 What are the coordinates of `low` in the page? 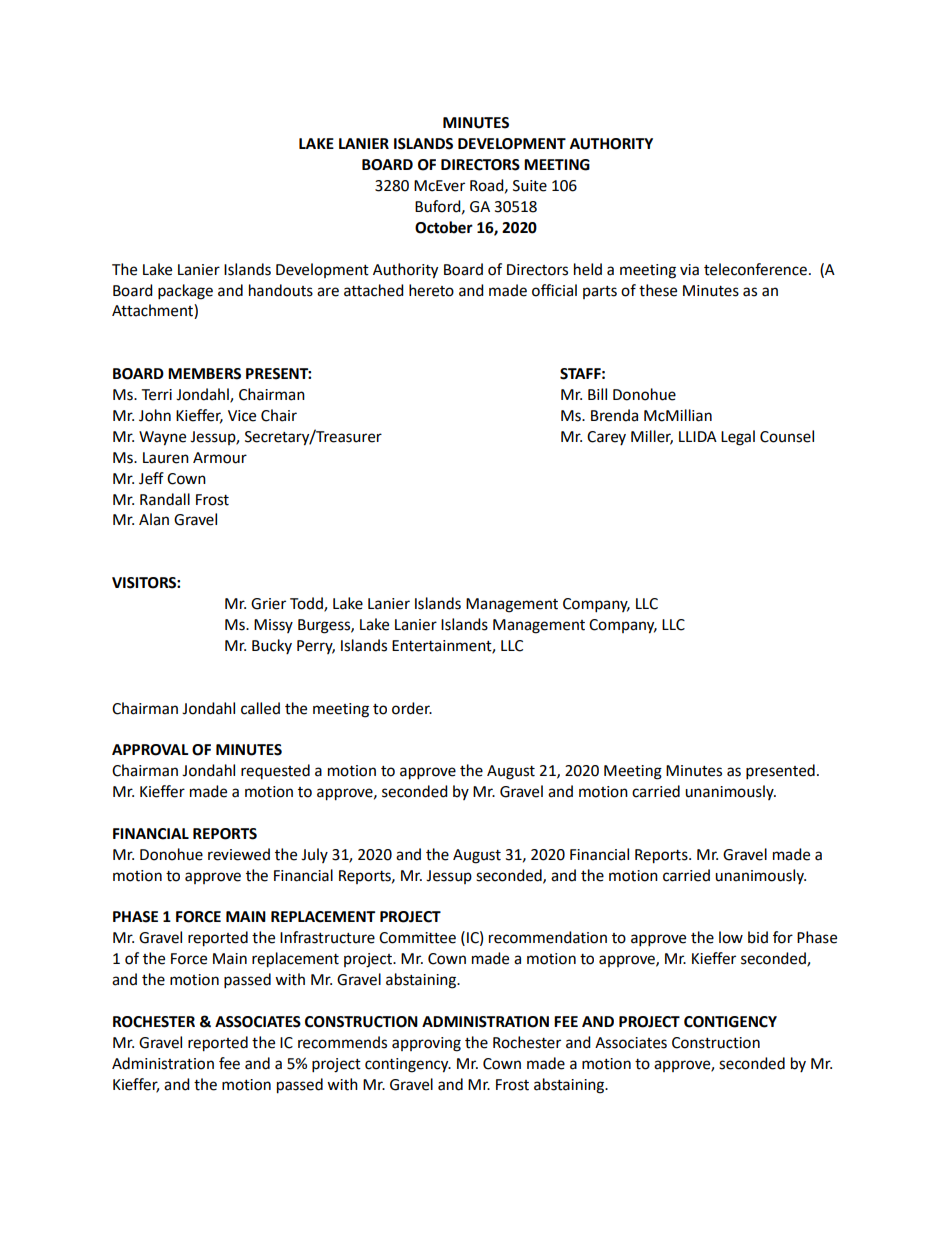 It's located at (731, 937).
